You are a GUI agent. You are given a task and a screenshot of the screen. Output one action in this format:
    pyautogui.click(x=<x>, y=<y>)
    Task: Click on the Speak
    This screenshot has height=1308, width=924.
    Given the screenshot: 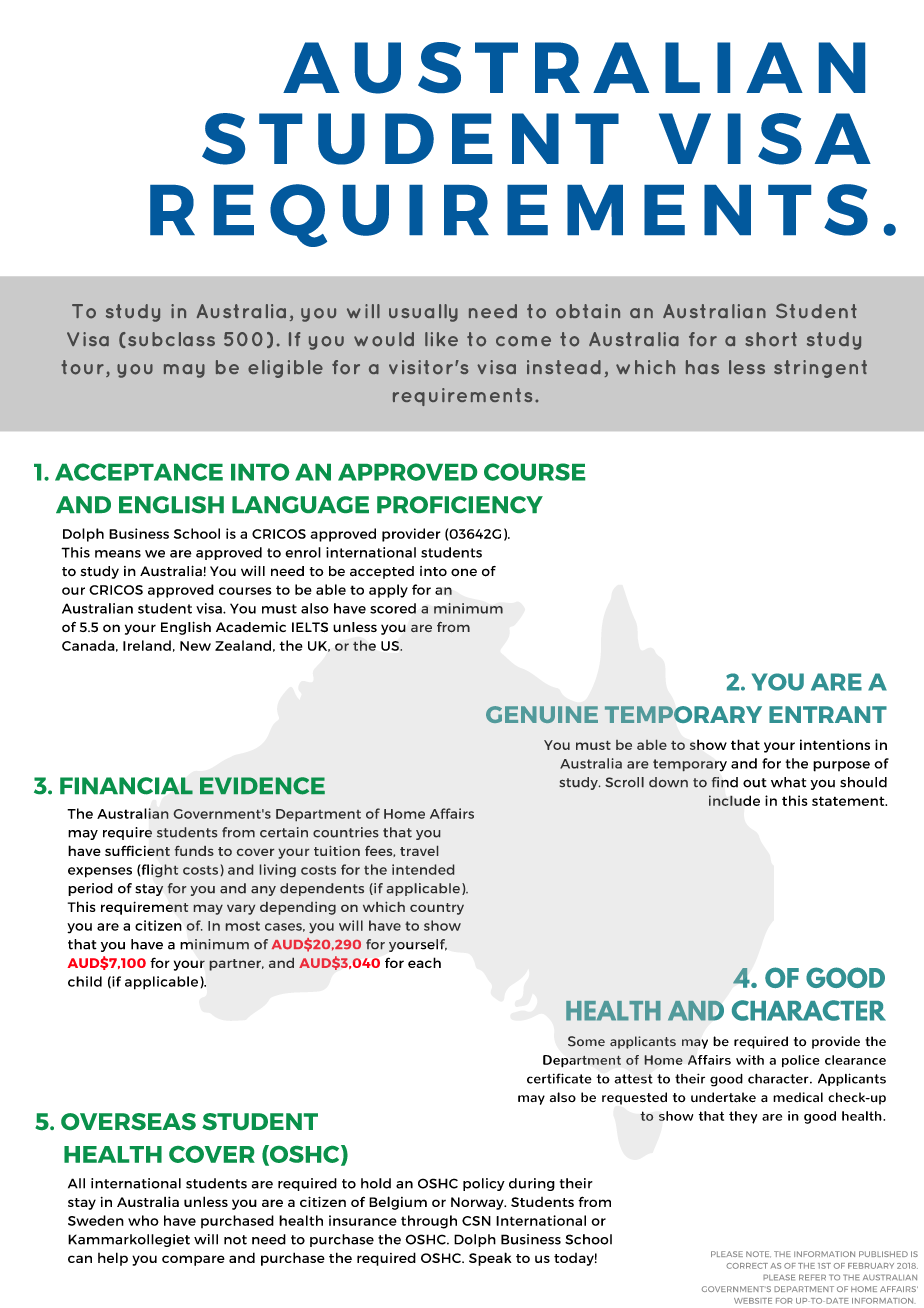 What is the action you would take?
    pyautogui.click(x=490, y=1259)
